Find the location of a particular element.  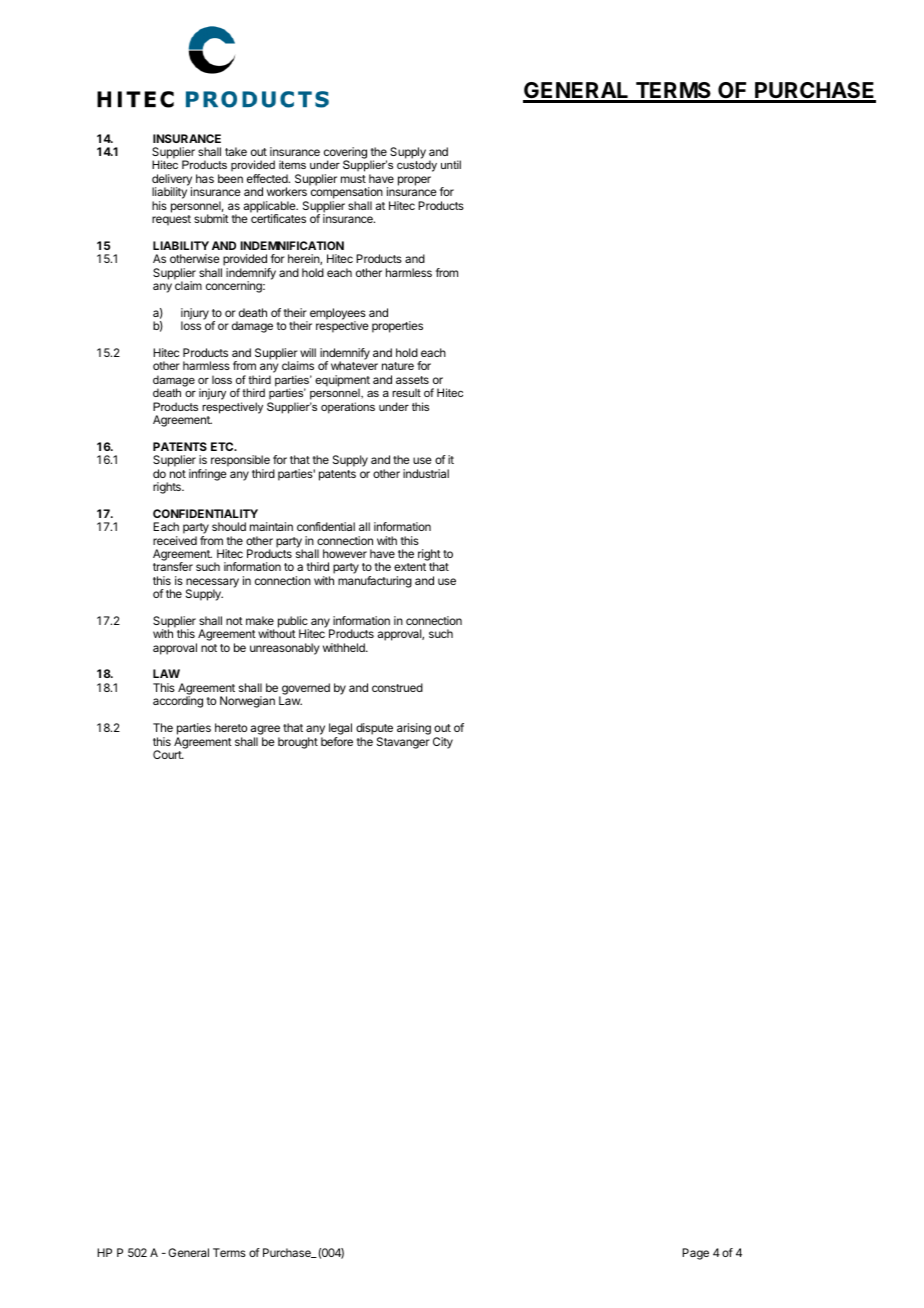

ETC is located at coordinates (223, 446).
